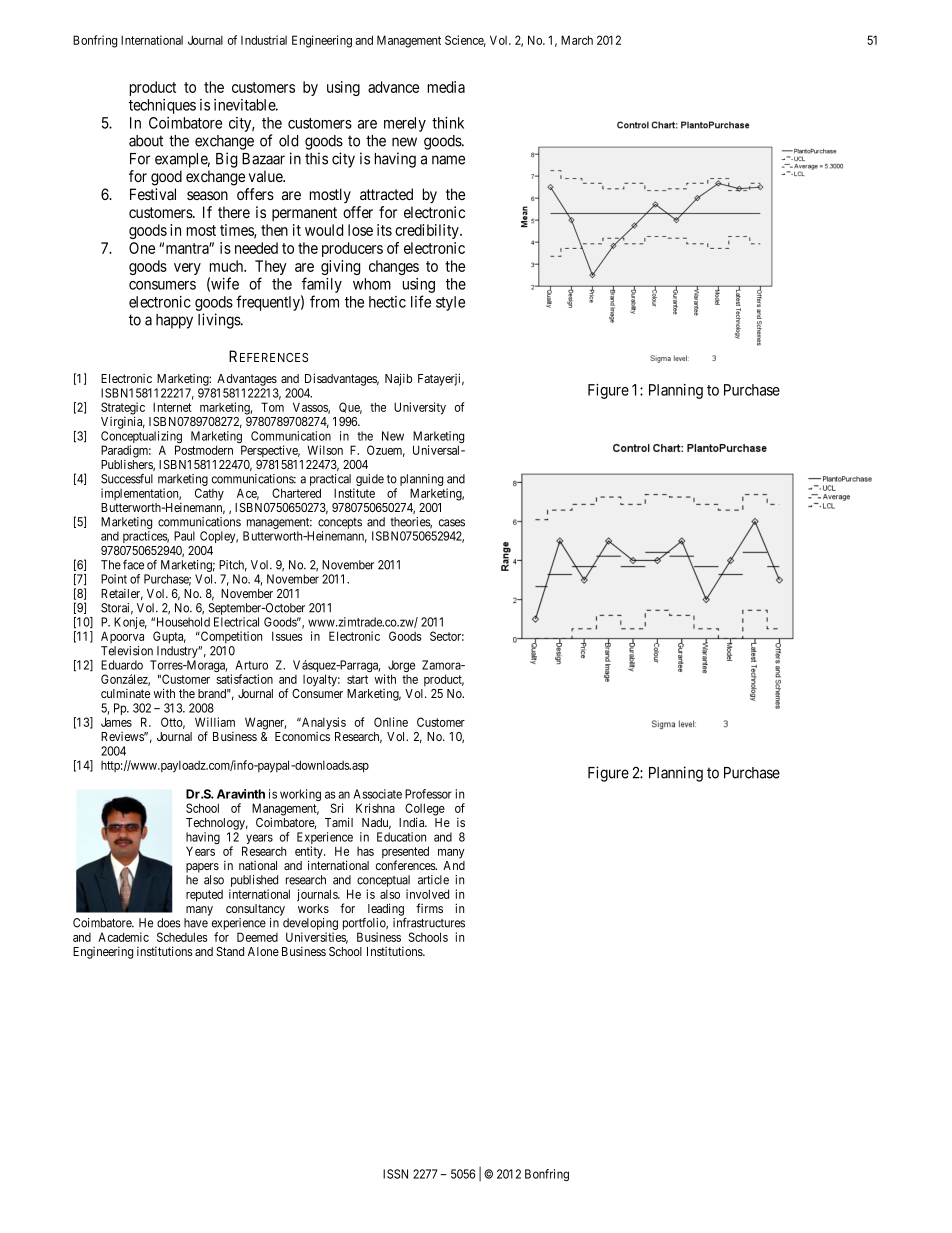 The width and height of the document is (952, 1233). Describe the element at coordinates (393, 87) in the document. I see `advance` at that location.
